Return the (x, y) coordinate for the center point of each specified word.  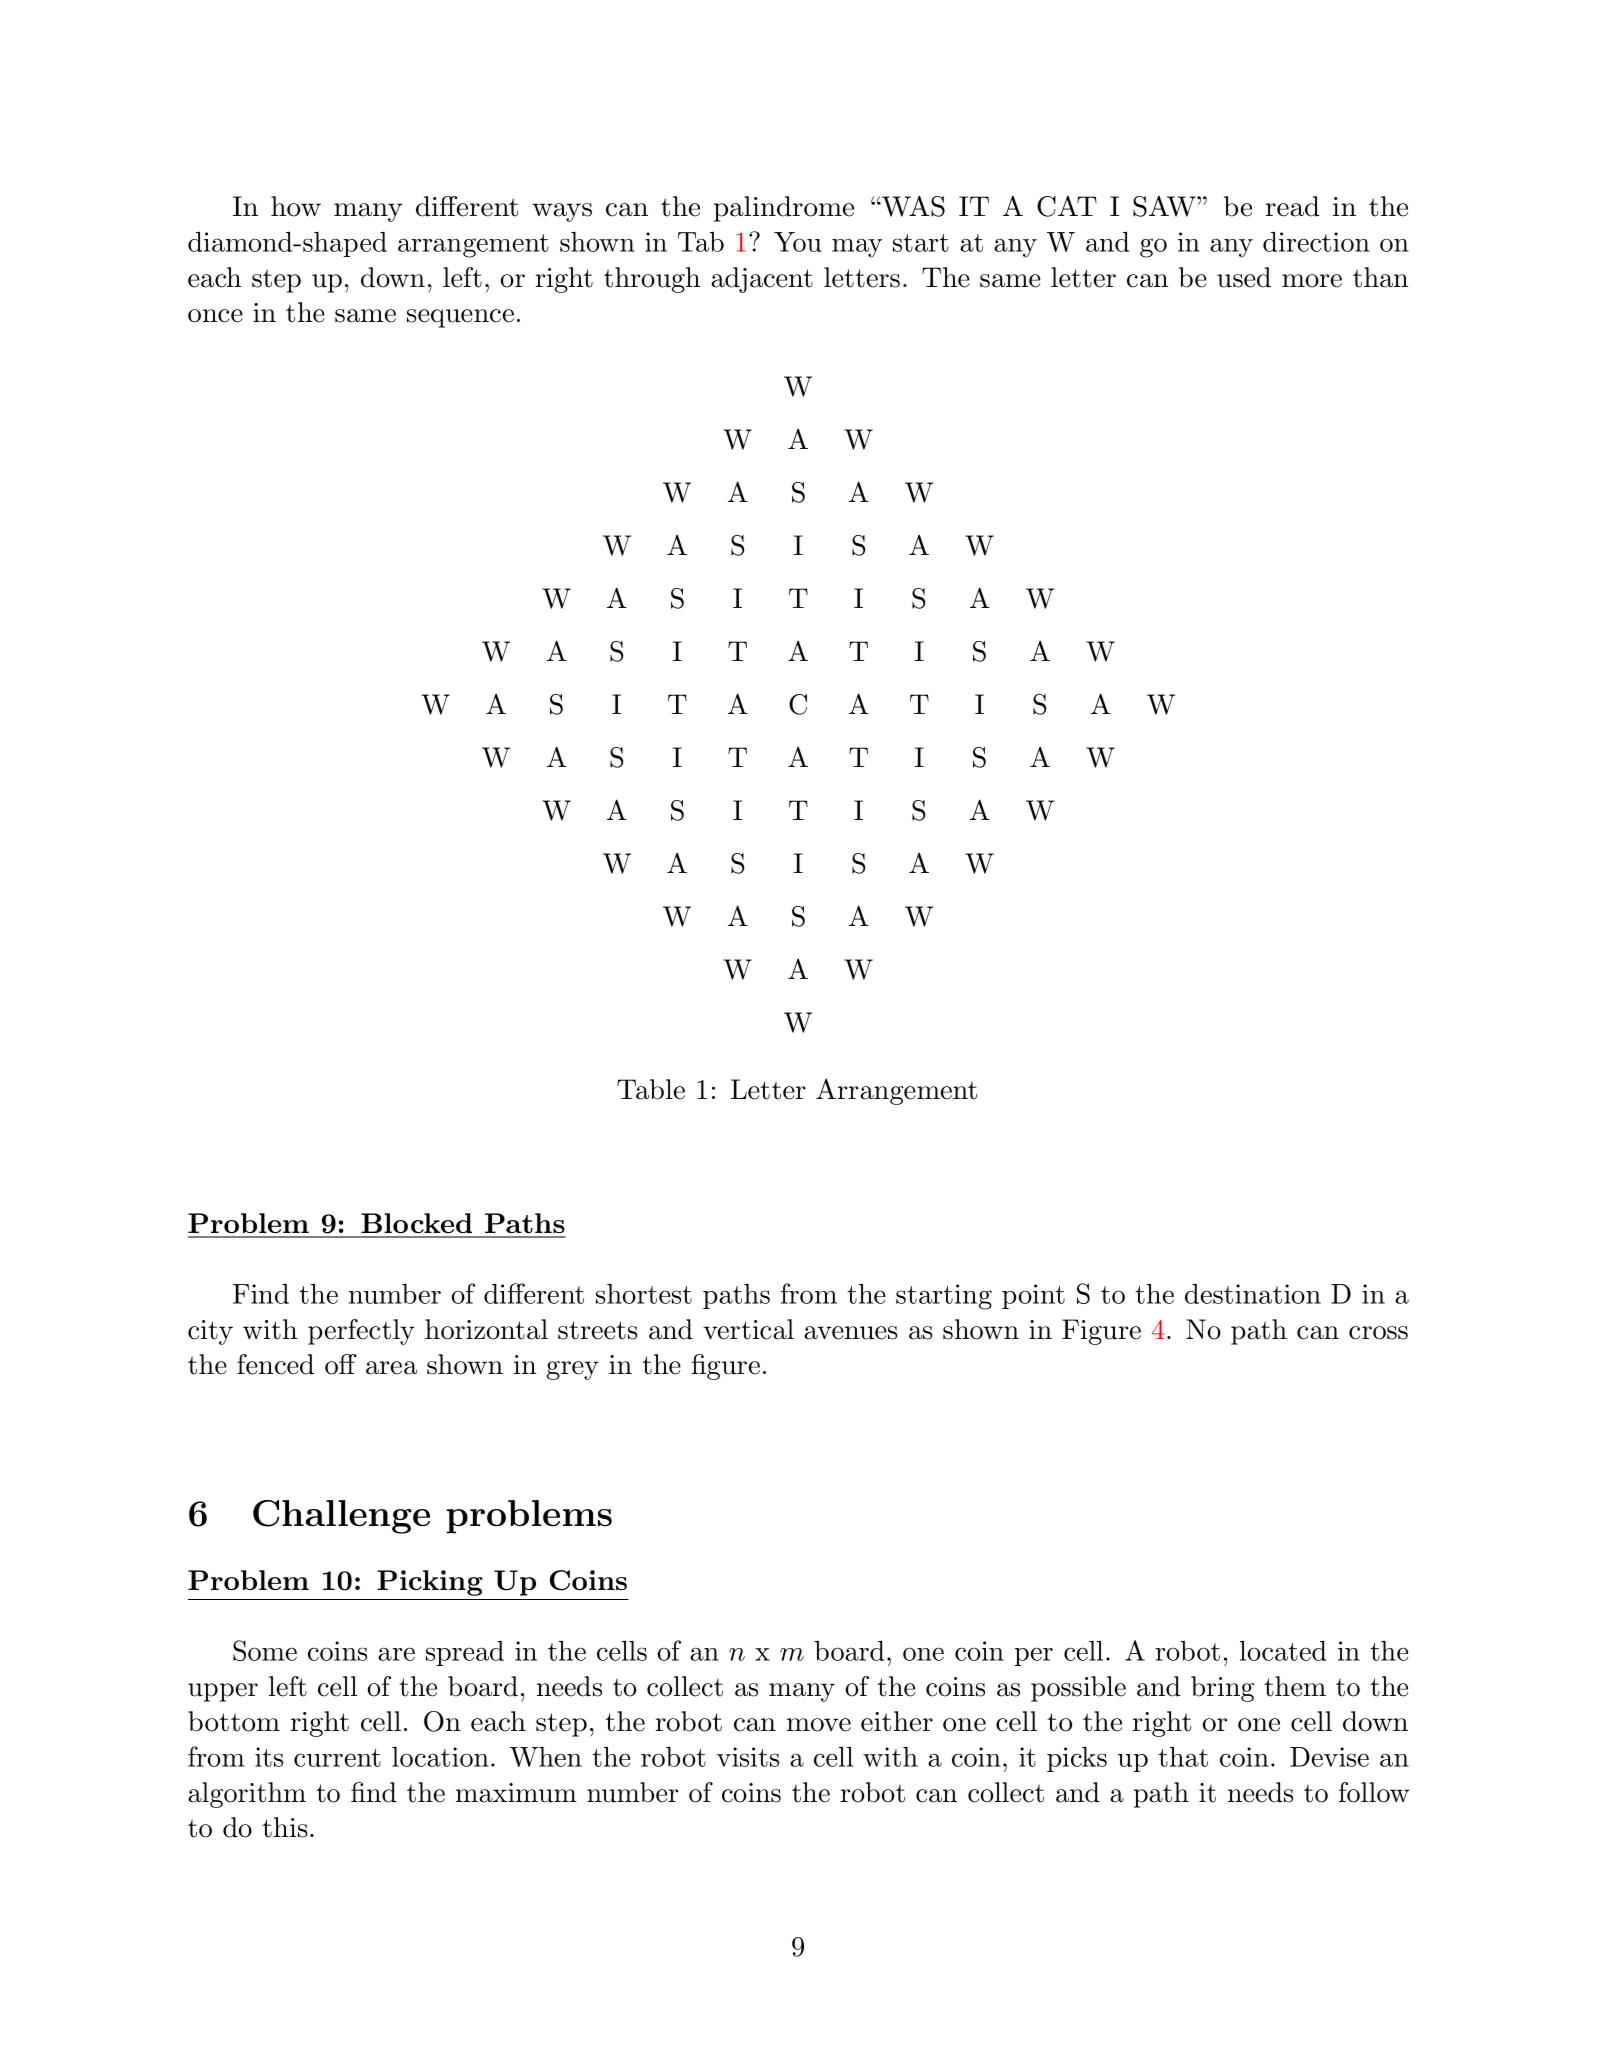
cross (1378, 1333)
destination (1253, 1294)
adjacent (762, 280)
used (1244, 277)
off (341, 1364)
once (215, 316)
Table (651, 1089)
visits (748, 1757)
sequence (460, 318)
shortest (644, 1294)
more (1312, 281)
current (337, 1758)
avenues (850, 1333)
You (798, 242)
